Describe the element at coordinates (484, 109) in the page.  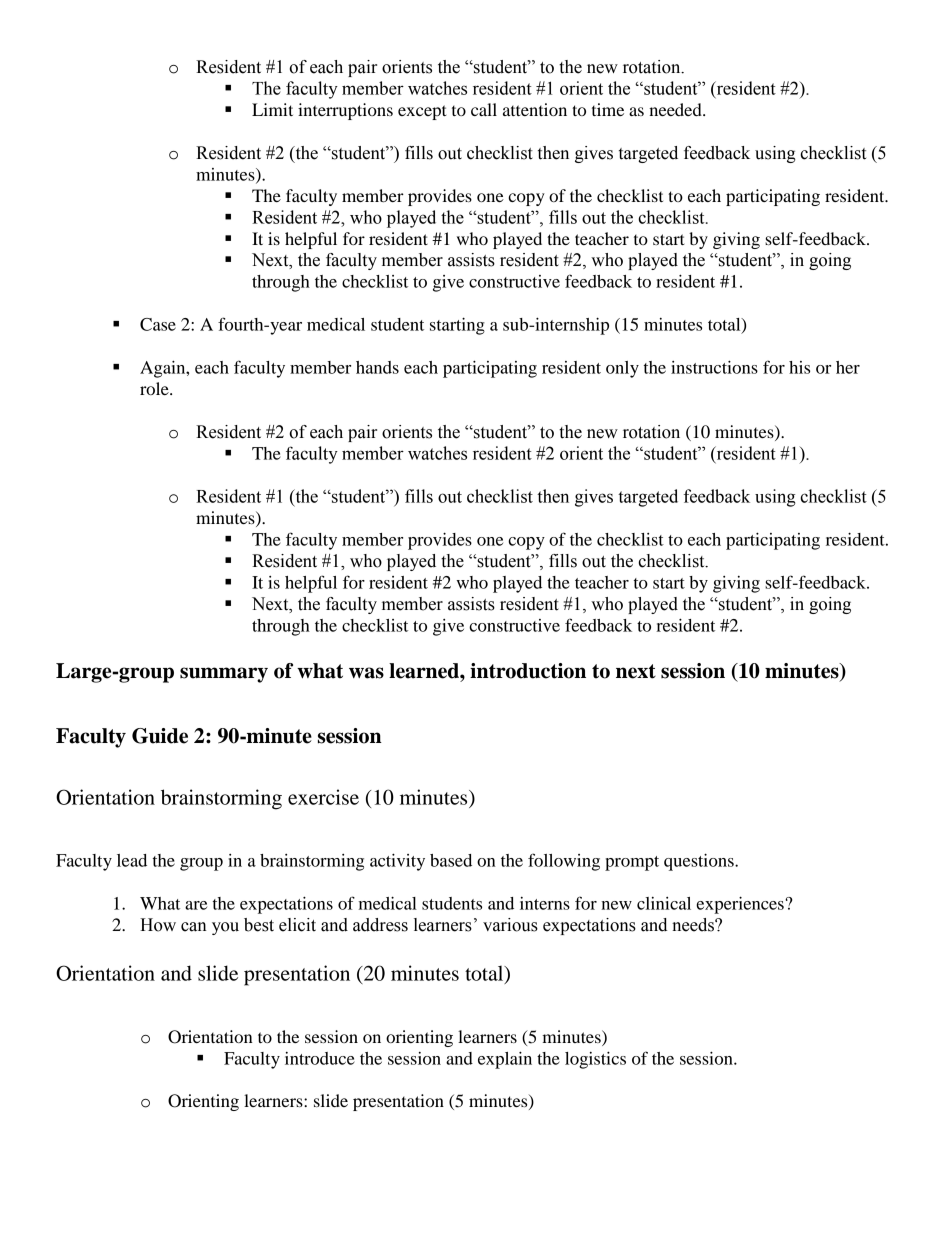
I see `call` at that location.
